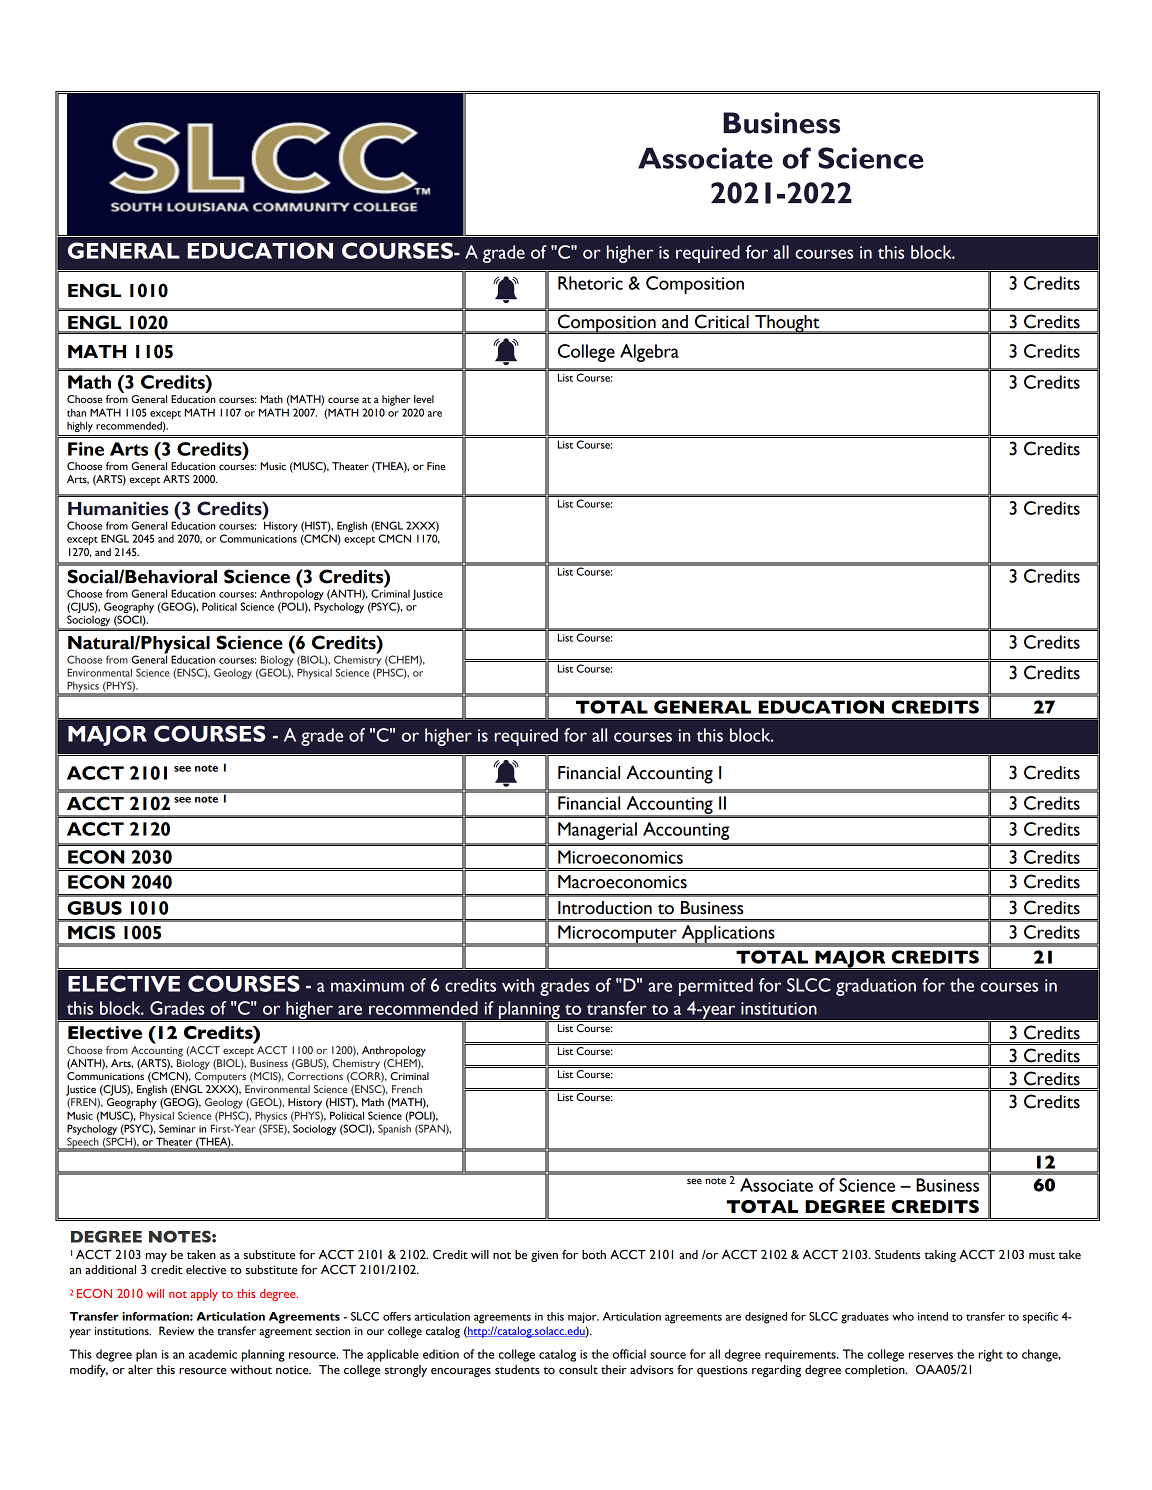 The image size is (1152, 1490). What do you see at coordinates (118, 508) in the image?
I see `Humanities` at bounding box center [118, 508].
